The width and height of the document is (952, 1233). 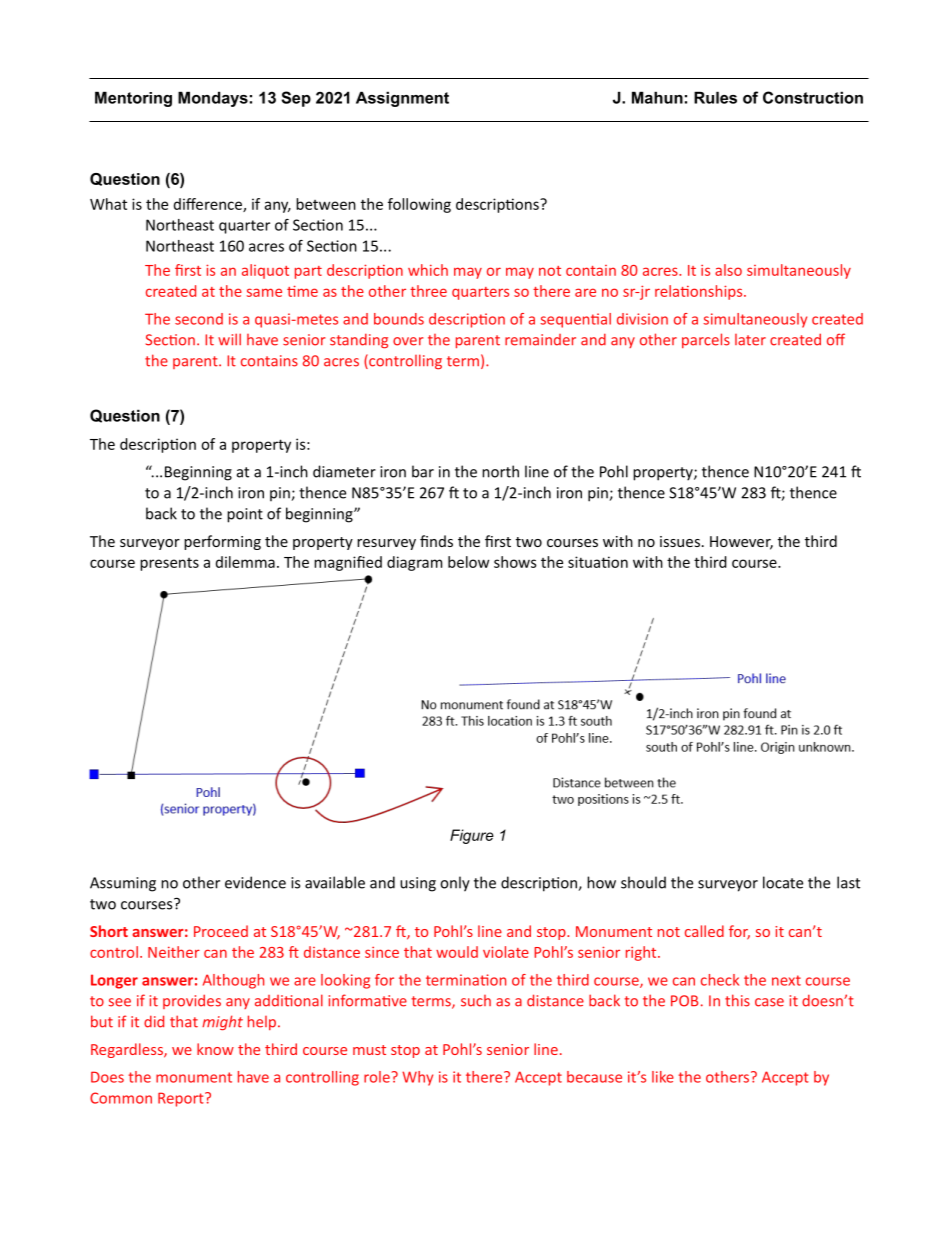 I want to click on locate, so click(x=783, y=882).
